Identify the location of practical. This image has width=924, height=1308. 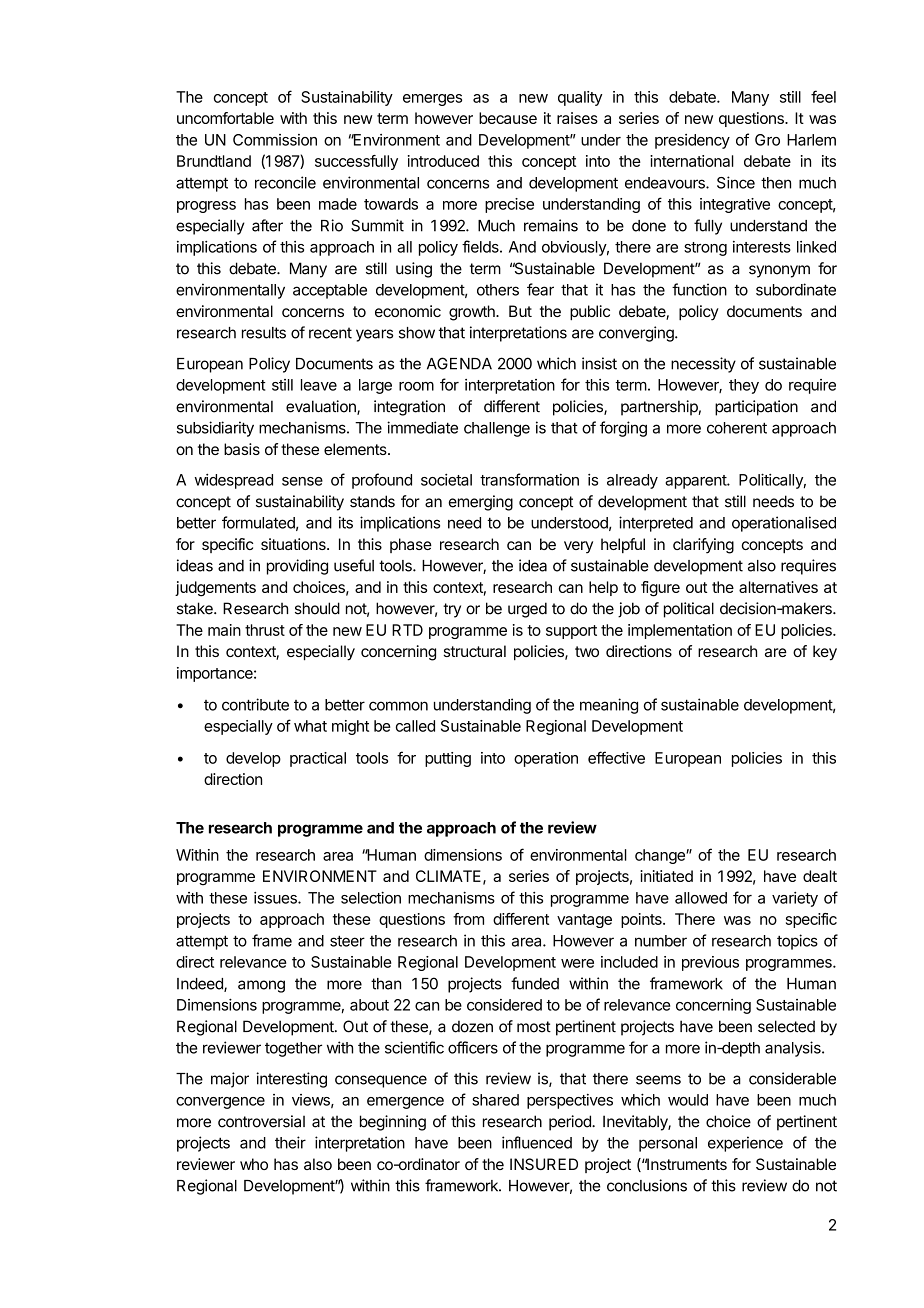
(318, 759).
